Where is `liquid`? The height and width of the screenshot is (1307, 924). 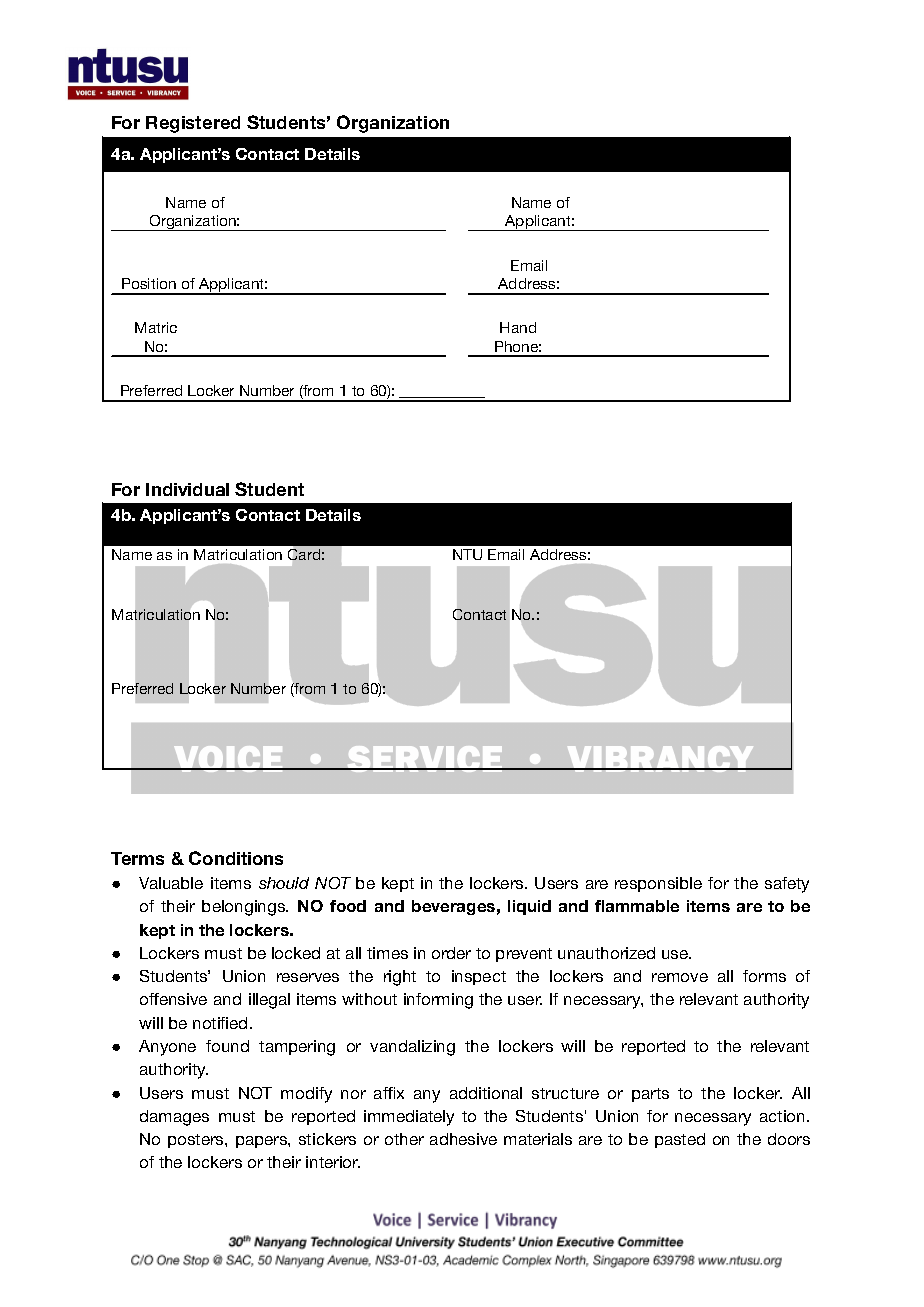 liquid is located at coordinates (529, 907).
